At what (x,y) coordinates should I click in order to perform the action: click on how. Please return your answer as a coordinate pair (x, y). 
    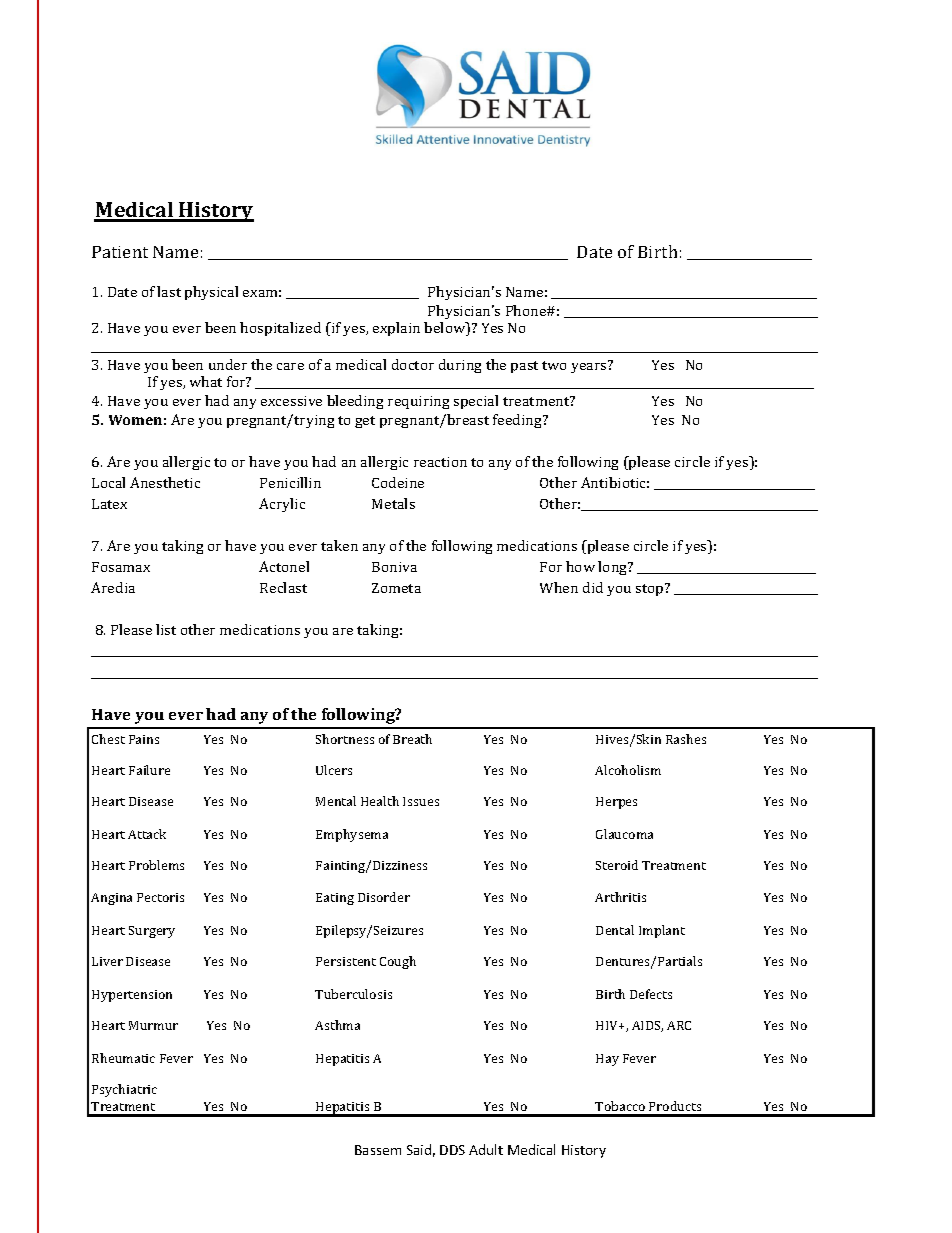
    Looking at the image, I should click on (580, 566).
